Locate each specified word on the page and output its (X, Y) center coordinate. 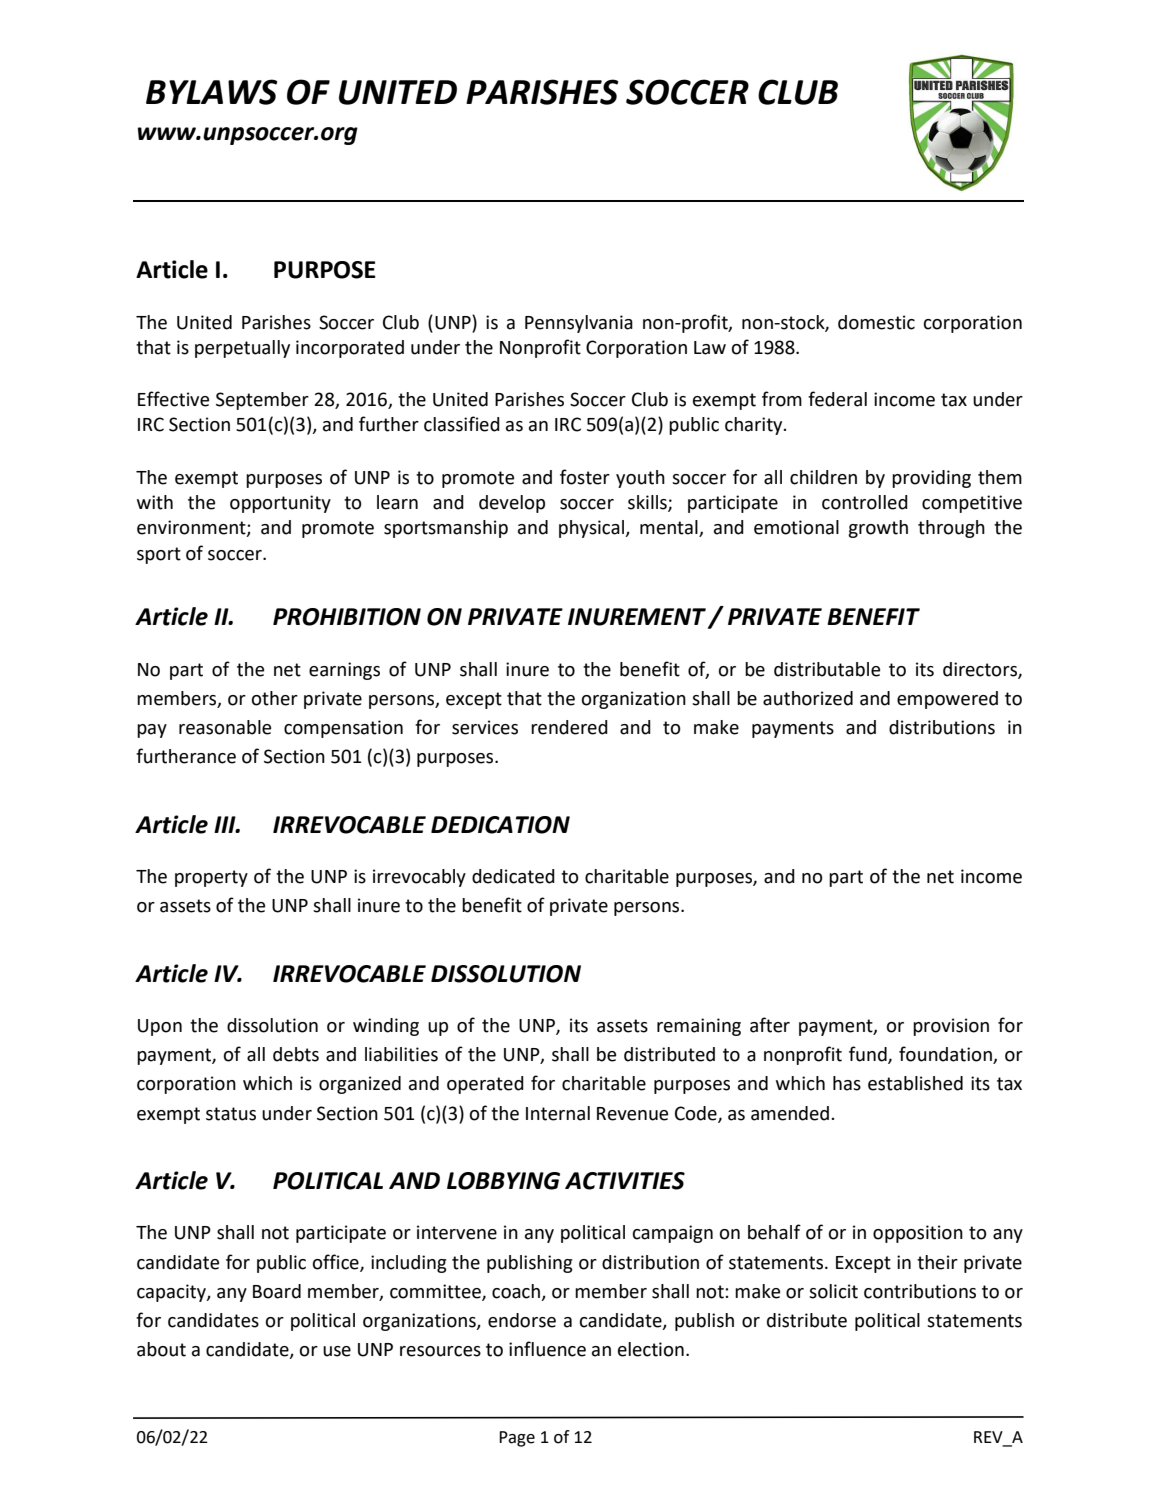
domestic (876, 322)
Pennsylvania (579, 324)
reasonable (225, 727)
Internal (558, 1113)
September (262, 401)
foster (585, 477)
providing (931, 479)
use (337, 1351)
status (231, 1114)
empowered (947, 700)
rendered (569, 727)
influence (547, 1349)
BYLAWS (211, 92)
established (915, 1083)
